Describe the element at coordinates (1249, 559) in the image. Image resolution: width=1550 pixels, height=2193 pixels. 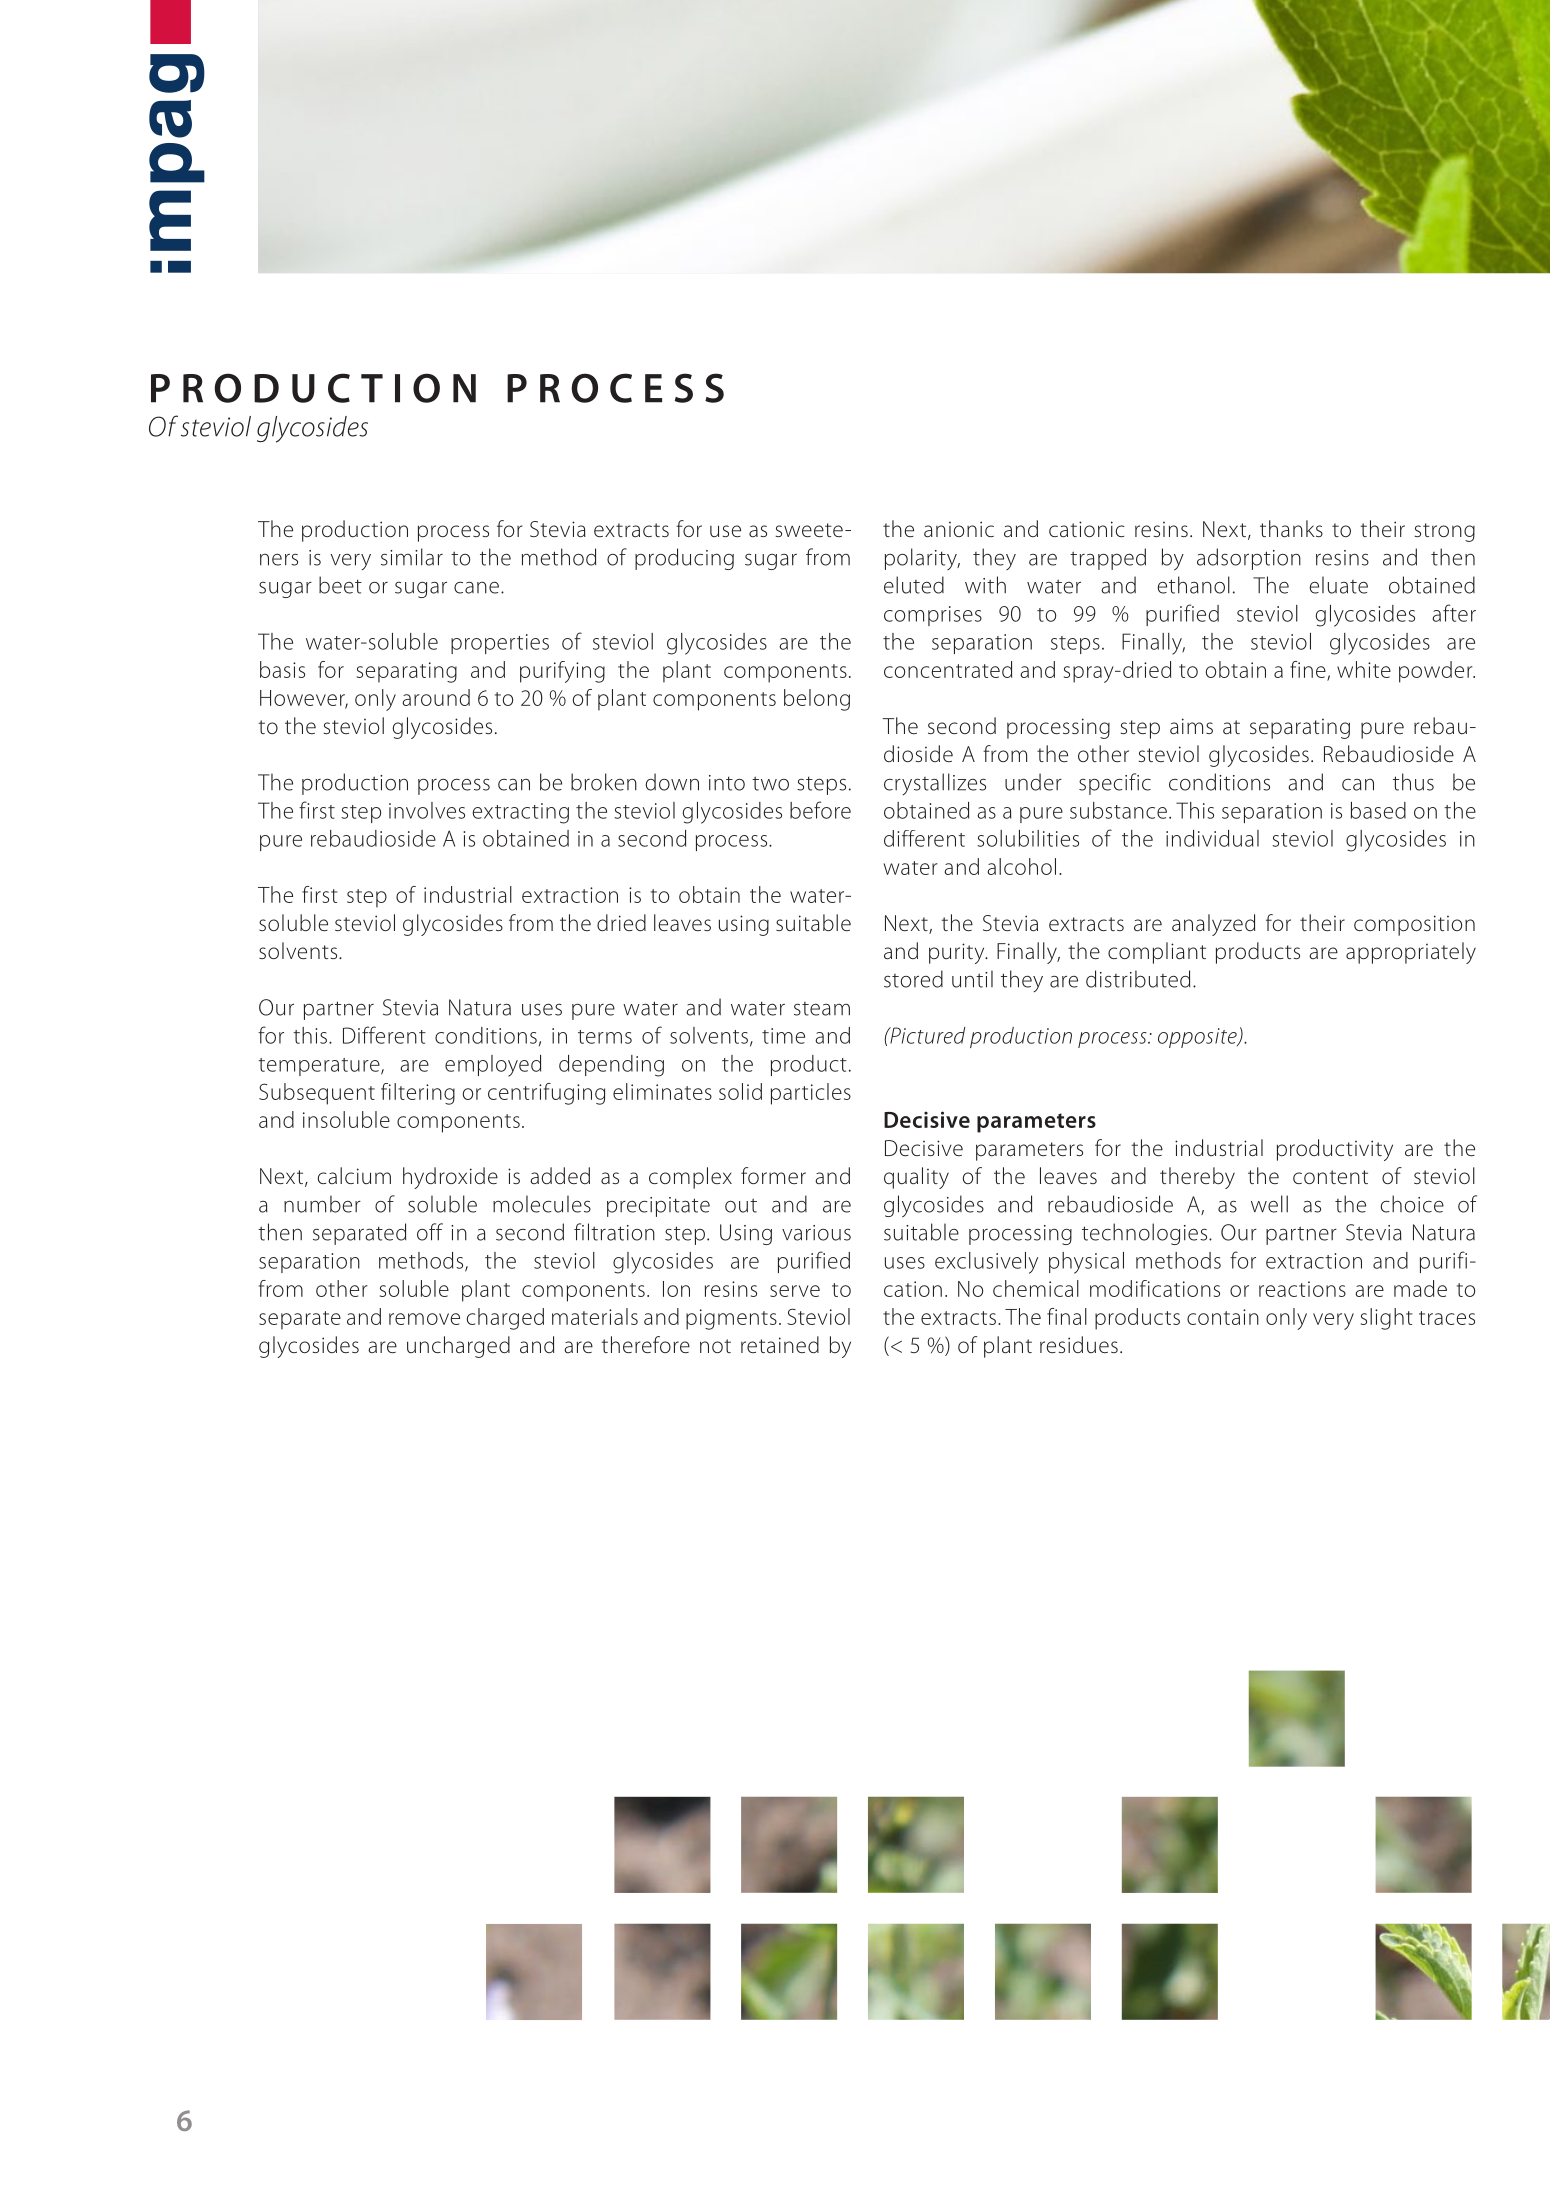
I see `adsorption` at that location.
